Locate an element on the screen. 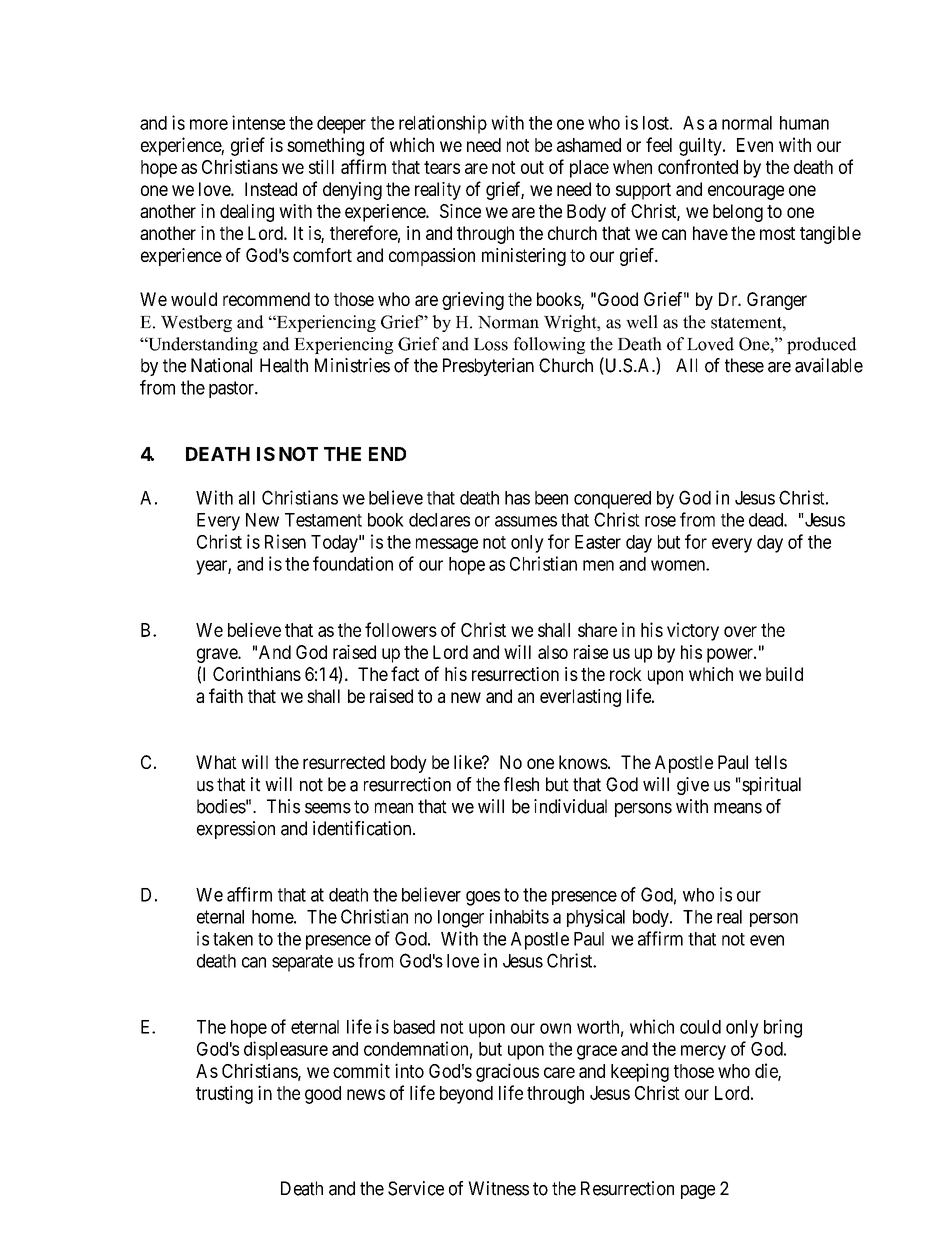  these is located at coordinates (744, 365).
